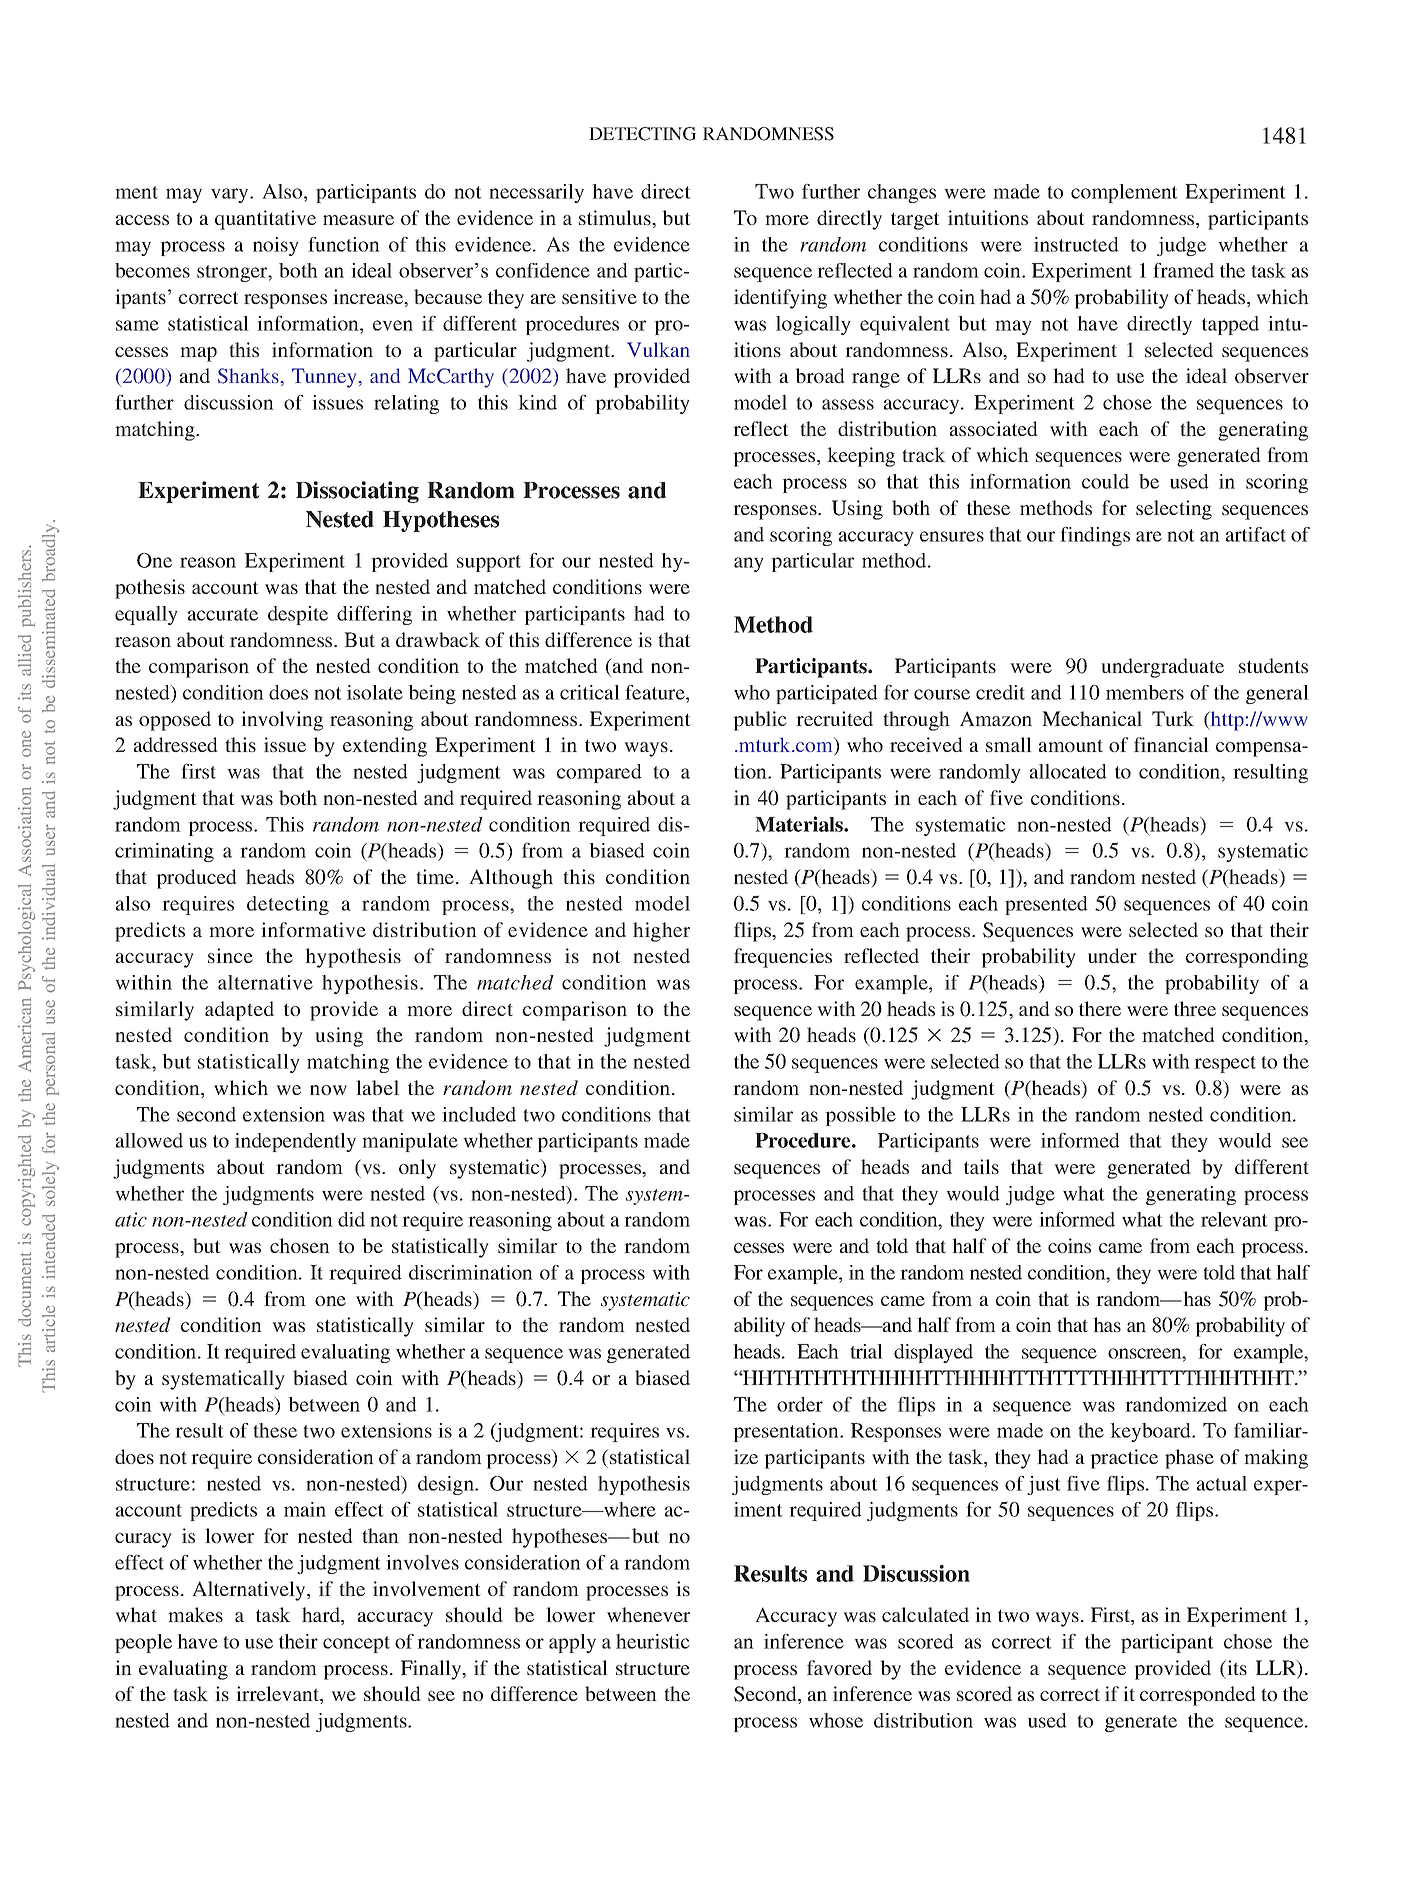  I want to click on involving, so click(282, 721).
